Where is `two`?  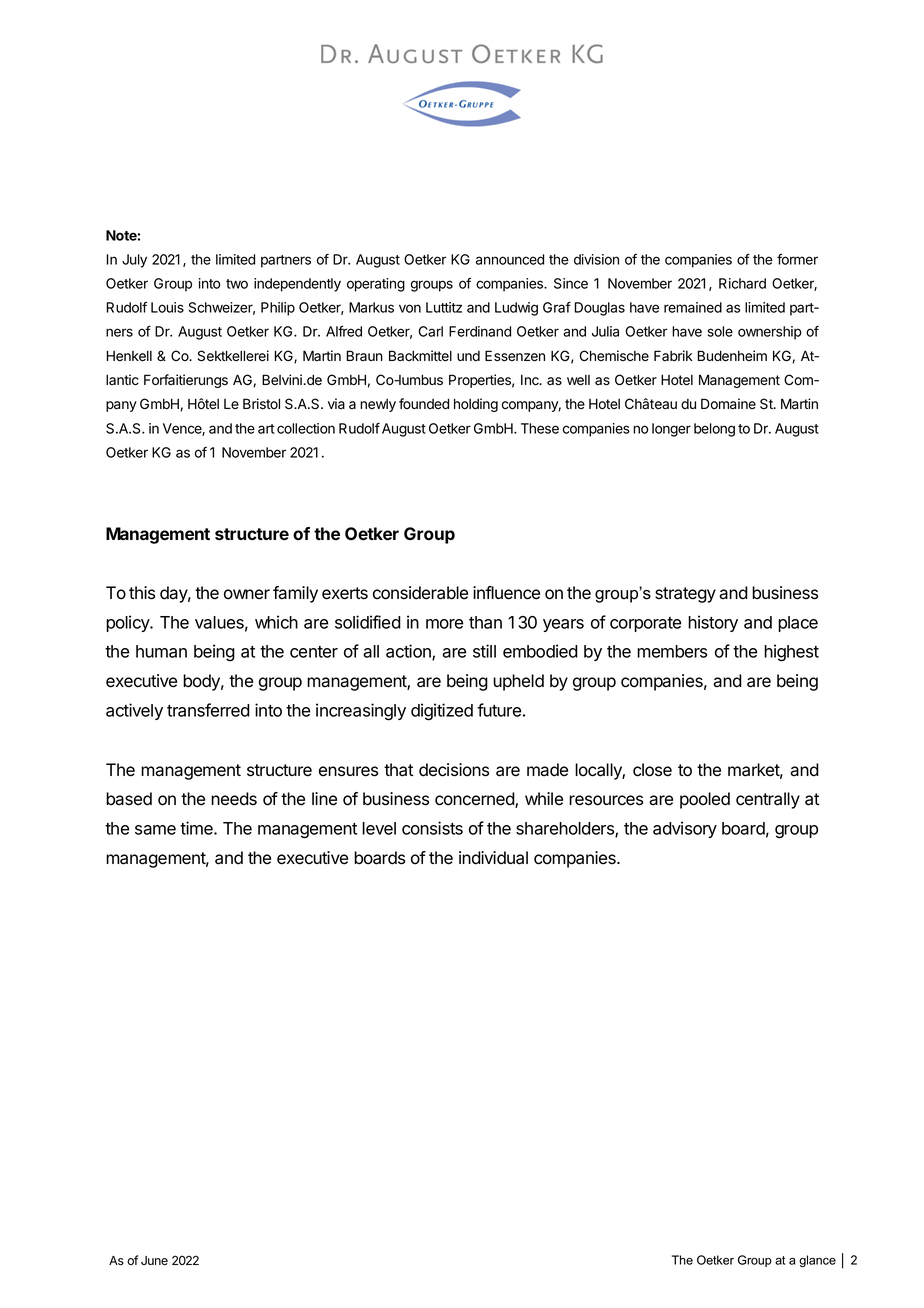 two is located at coordinates (237, 284).
